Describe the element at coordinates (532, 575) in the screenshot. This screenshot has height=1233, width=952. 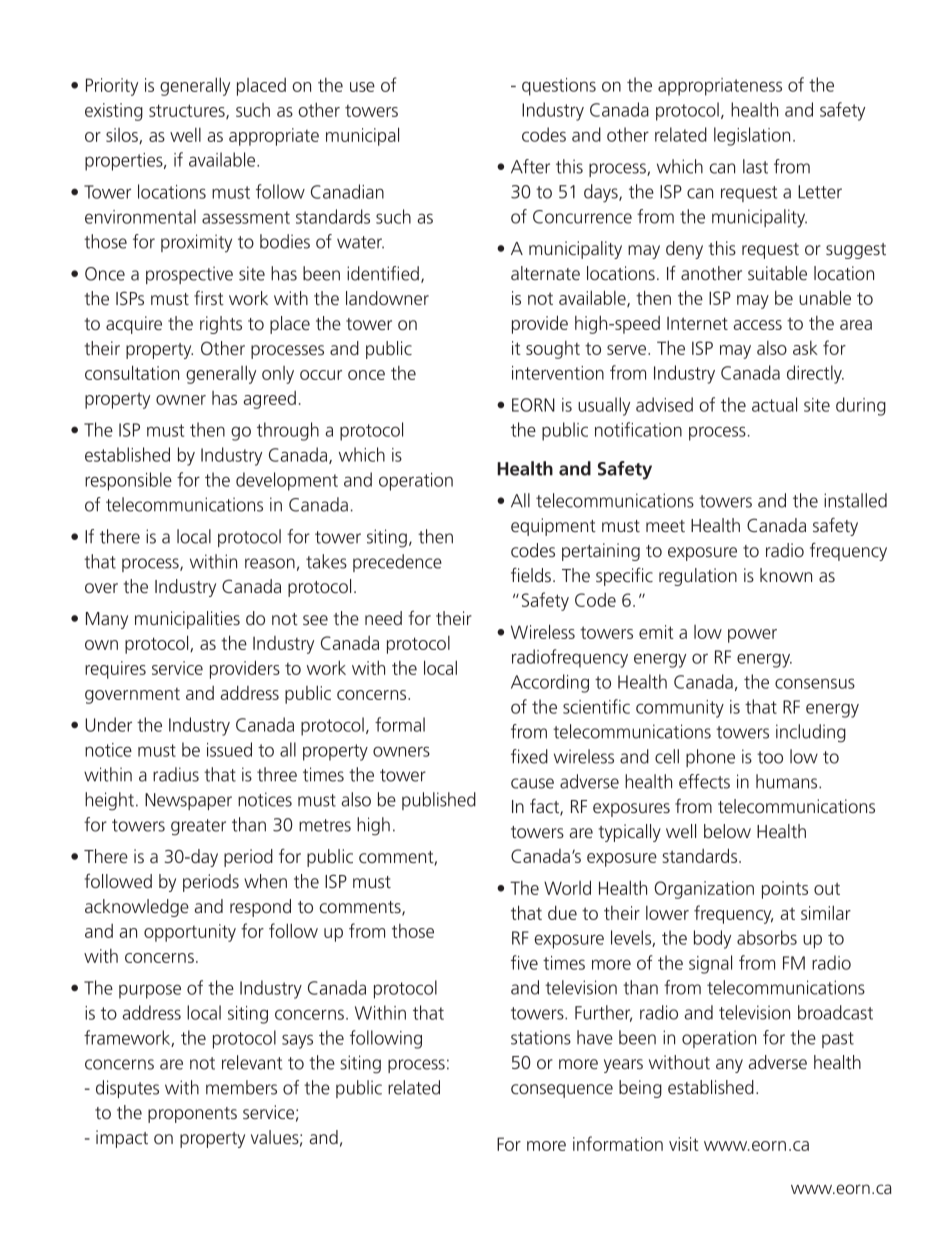
I see `fields` at that location.
